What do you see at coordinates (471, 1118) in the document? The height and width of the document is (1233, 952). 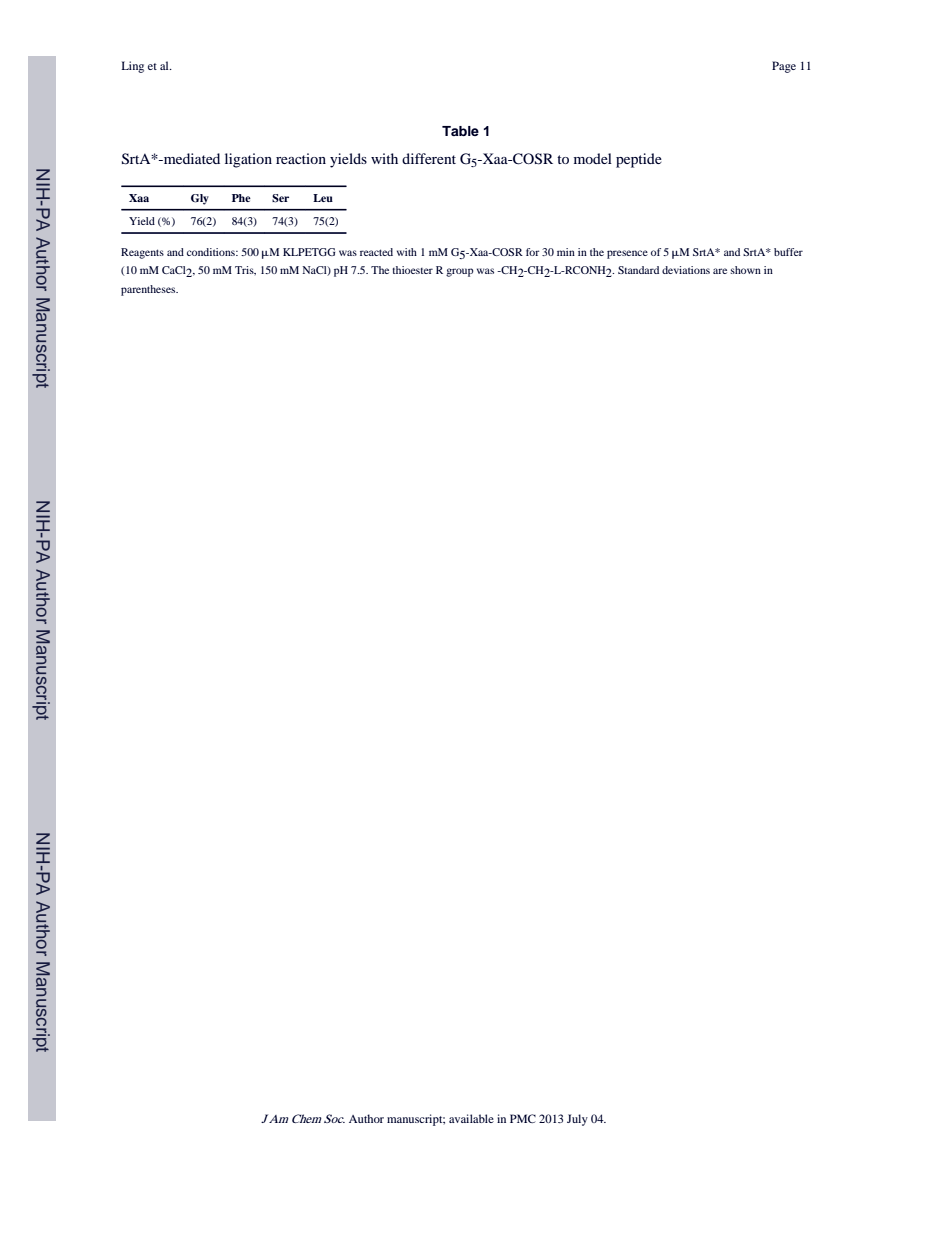 I see `available` at bounding box center [471, 1118].
